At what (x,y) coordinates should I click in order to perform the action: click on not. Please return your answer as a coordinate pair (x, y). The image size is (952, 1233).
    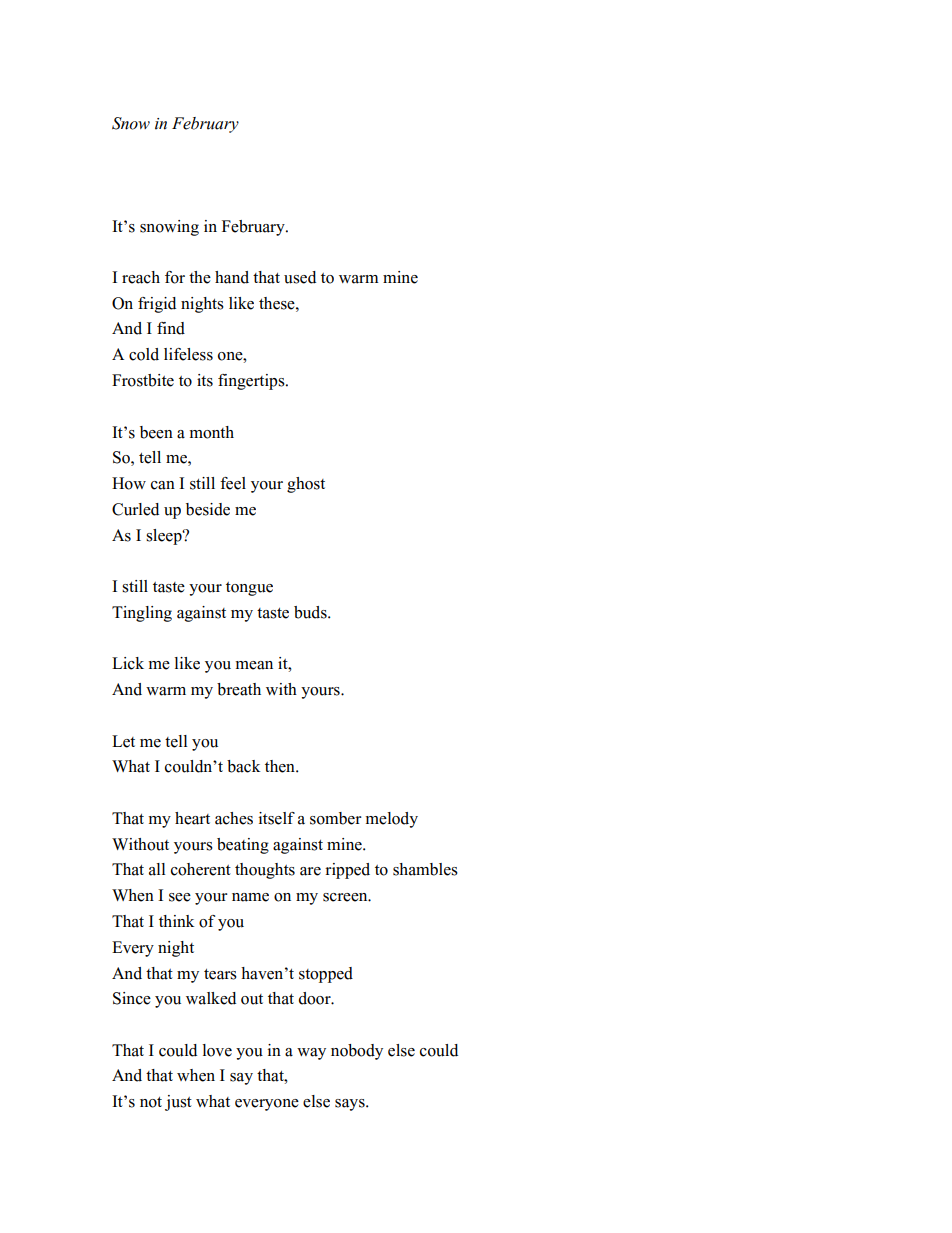
    Looking at the image, I should click on (151, 1102).
